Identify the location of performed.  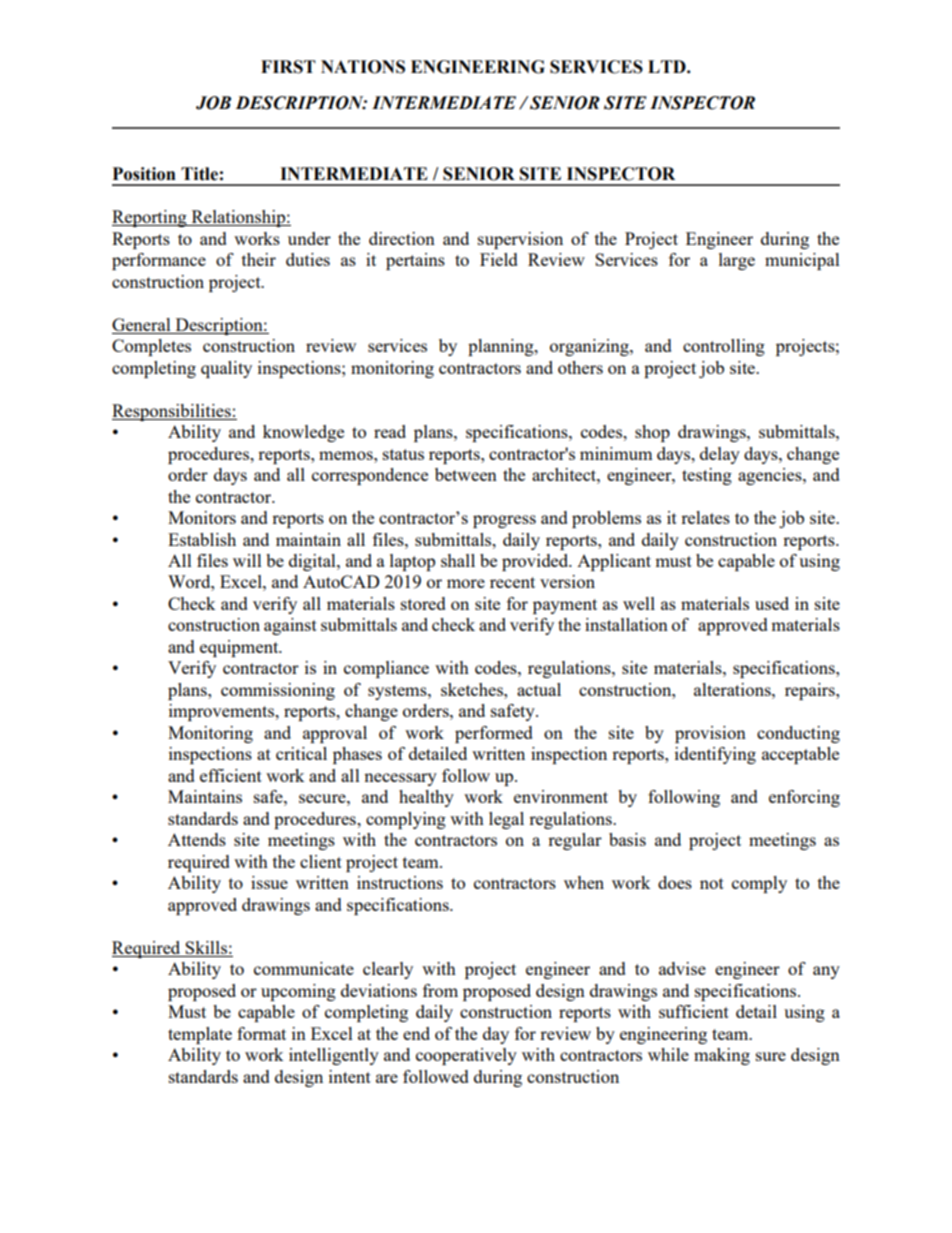
(494, 734).
